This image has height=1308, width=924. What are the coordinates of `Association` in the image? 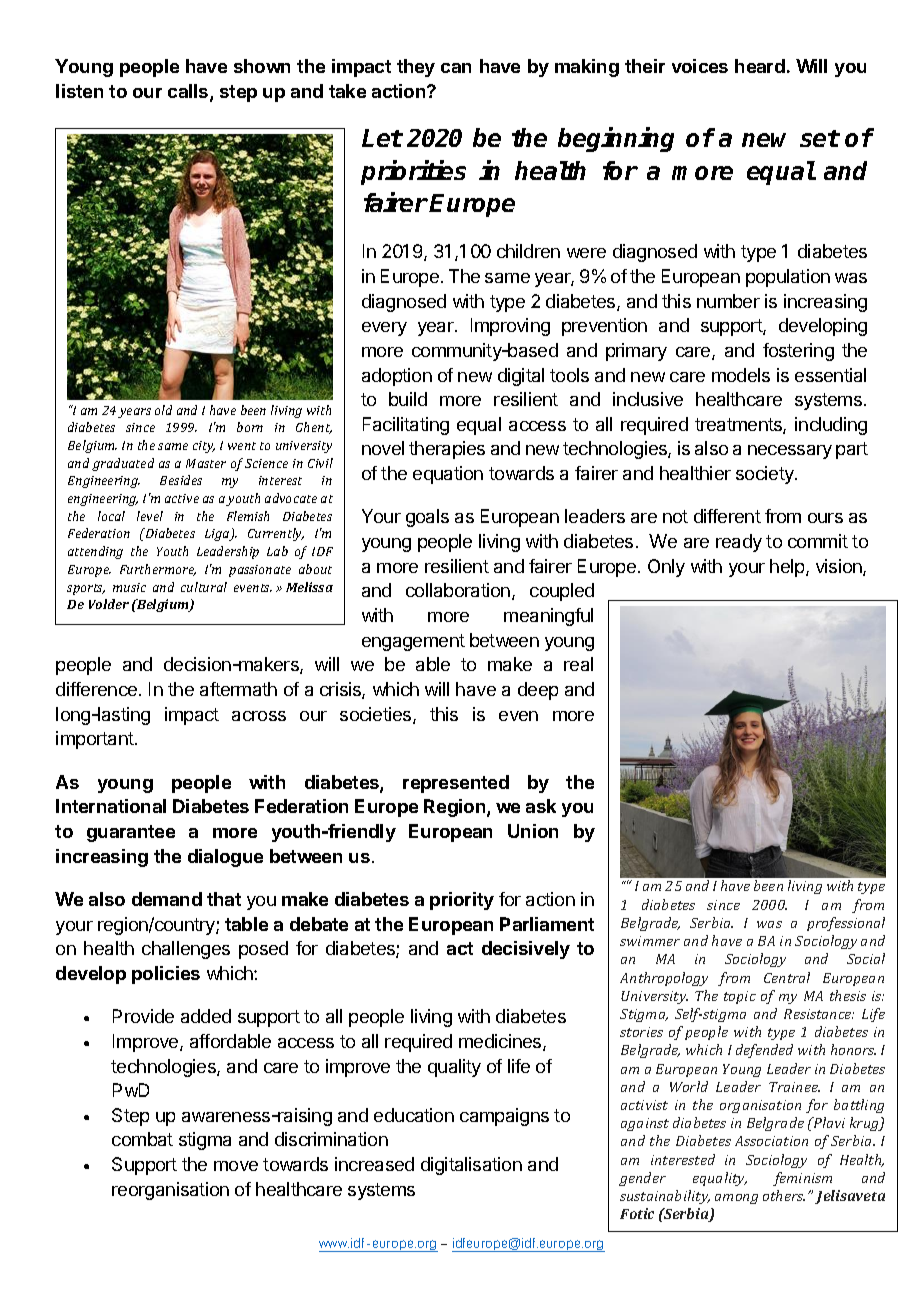 It's located at (771, 1141).
